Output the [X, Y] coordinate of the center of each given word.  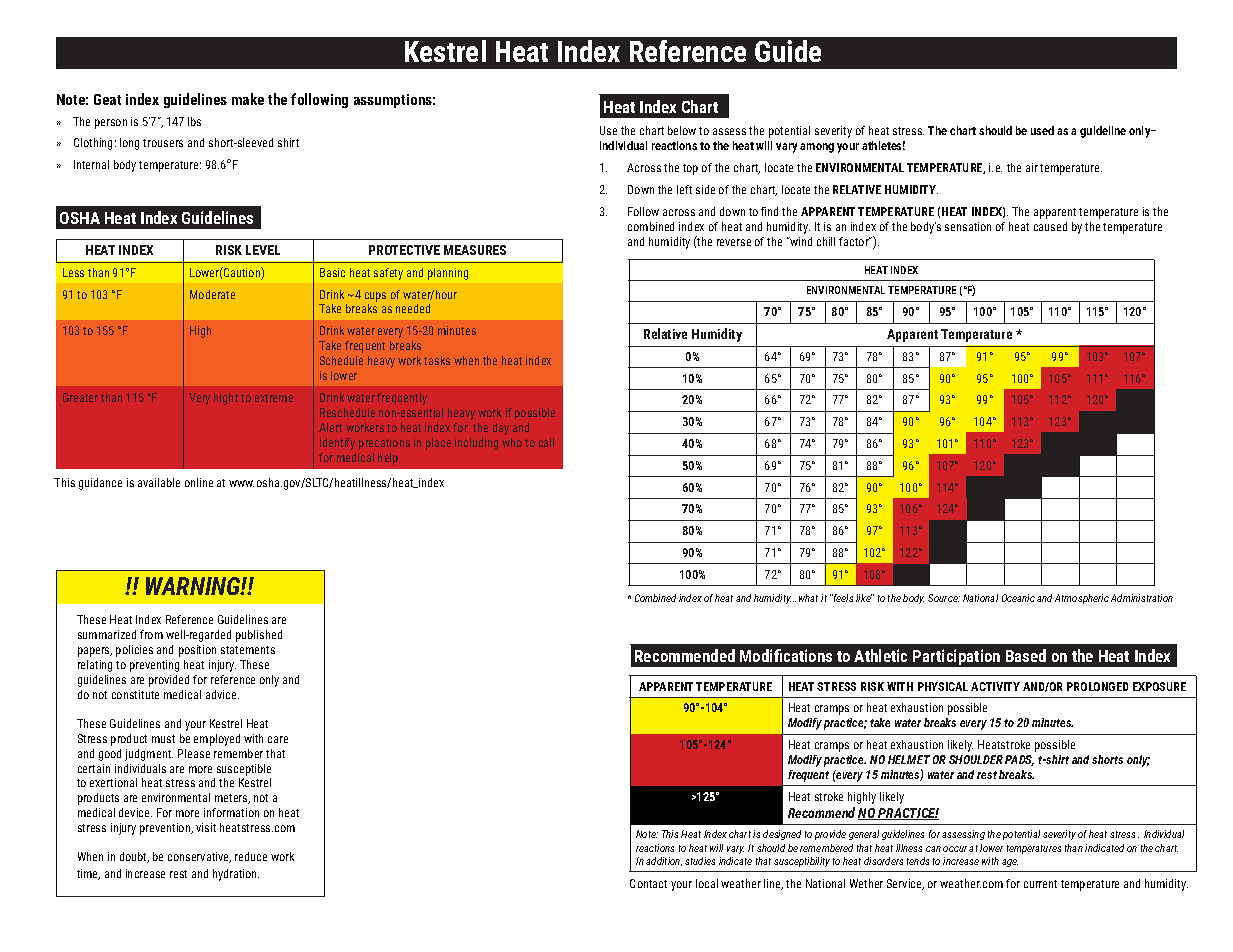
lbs [194, 121]
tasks [437, 360]
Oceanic [1018, 598]
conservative [199, 857]
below [682, 130]
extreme [274, 398]
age [1010, 863]
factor [855, 241]
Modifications [786, 655]
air [1032, 167]
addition [664, 861]
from [151, 634]
